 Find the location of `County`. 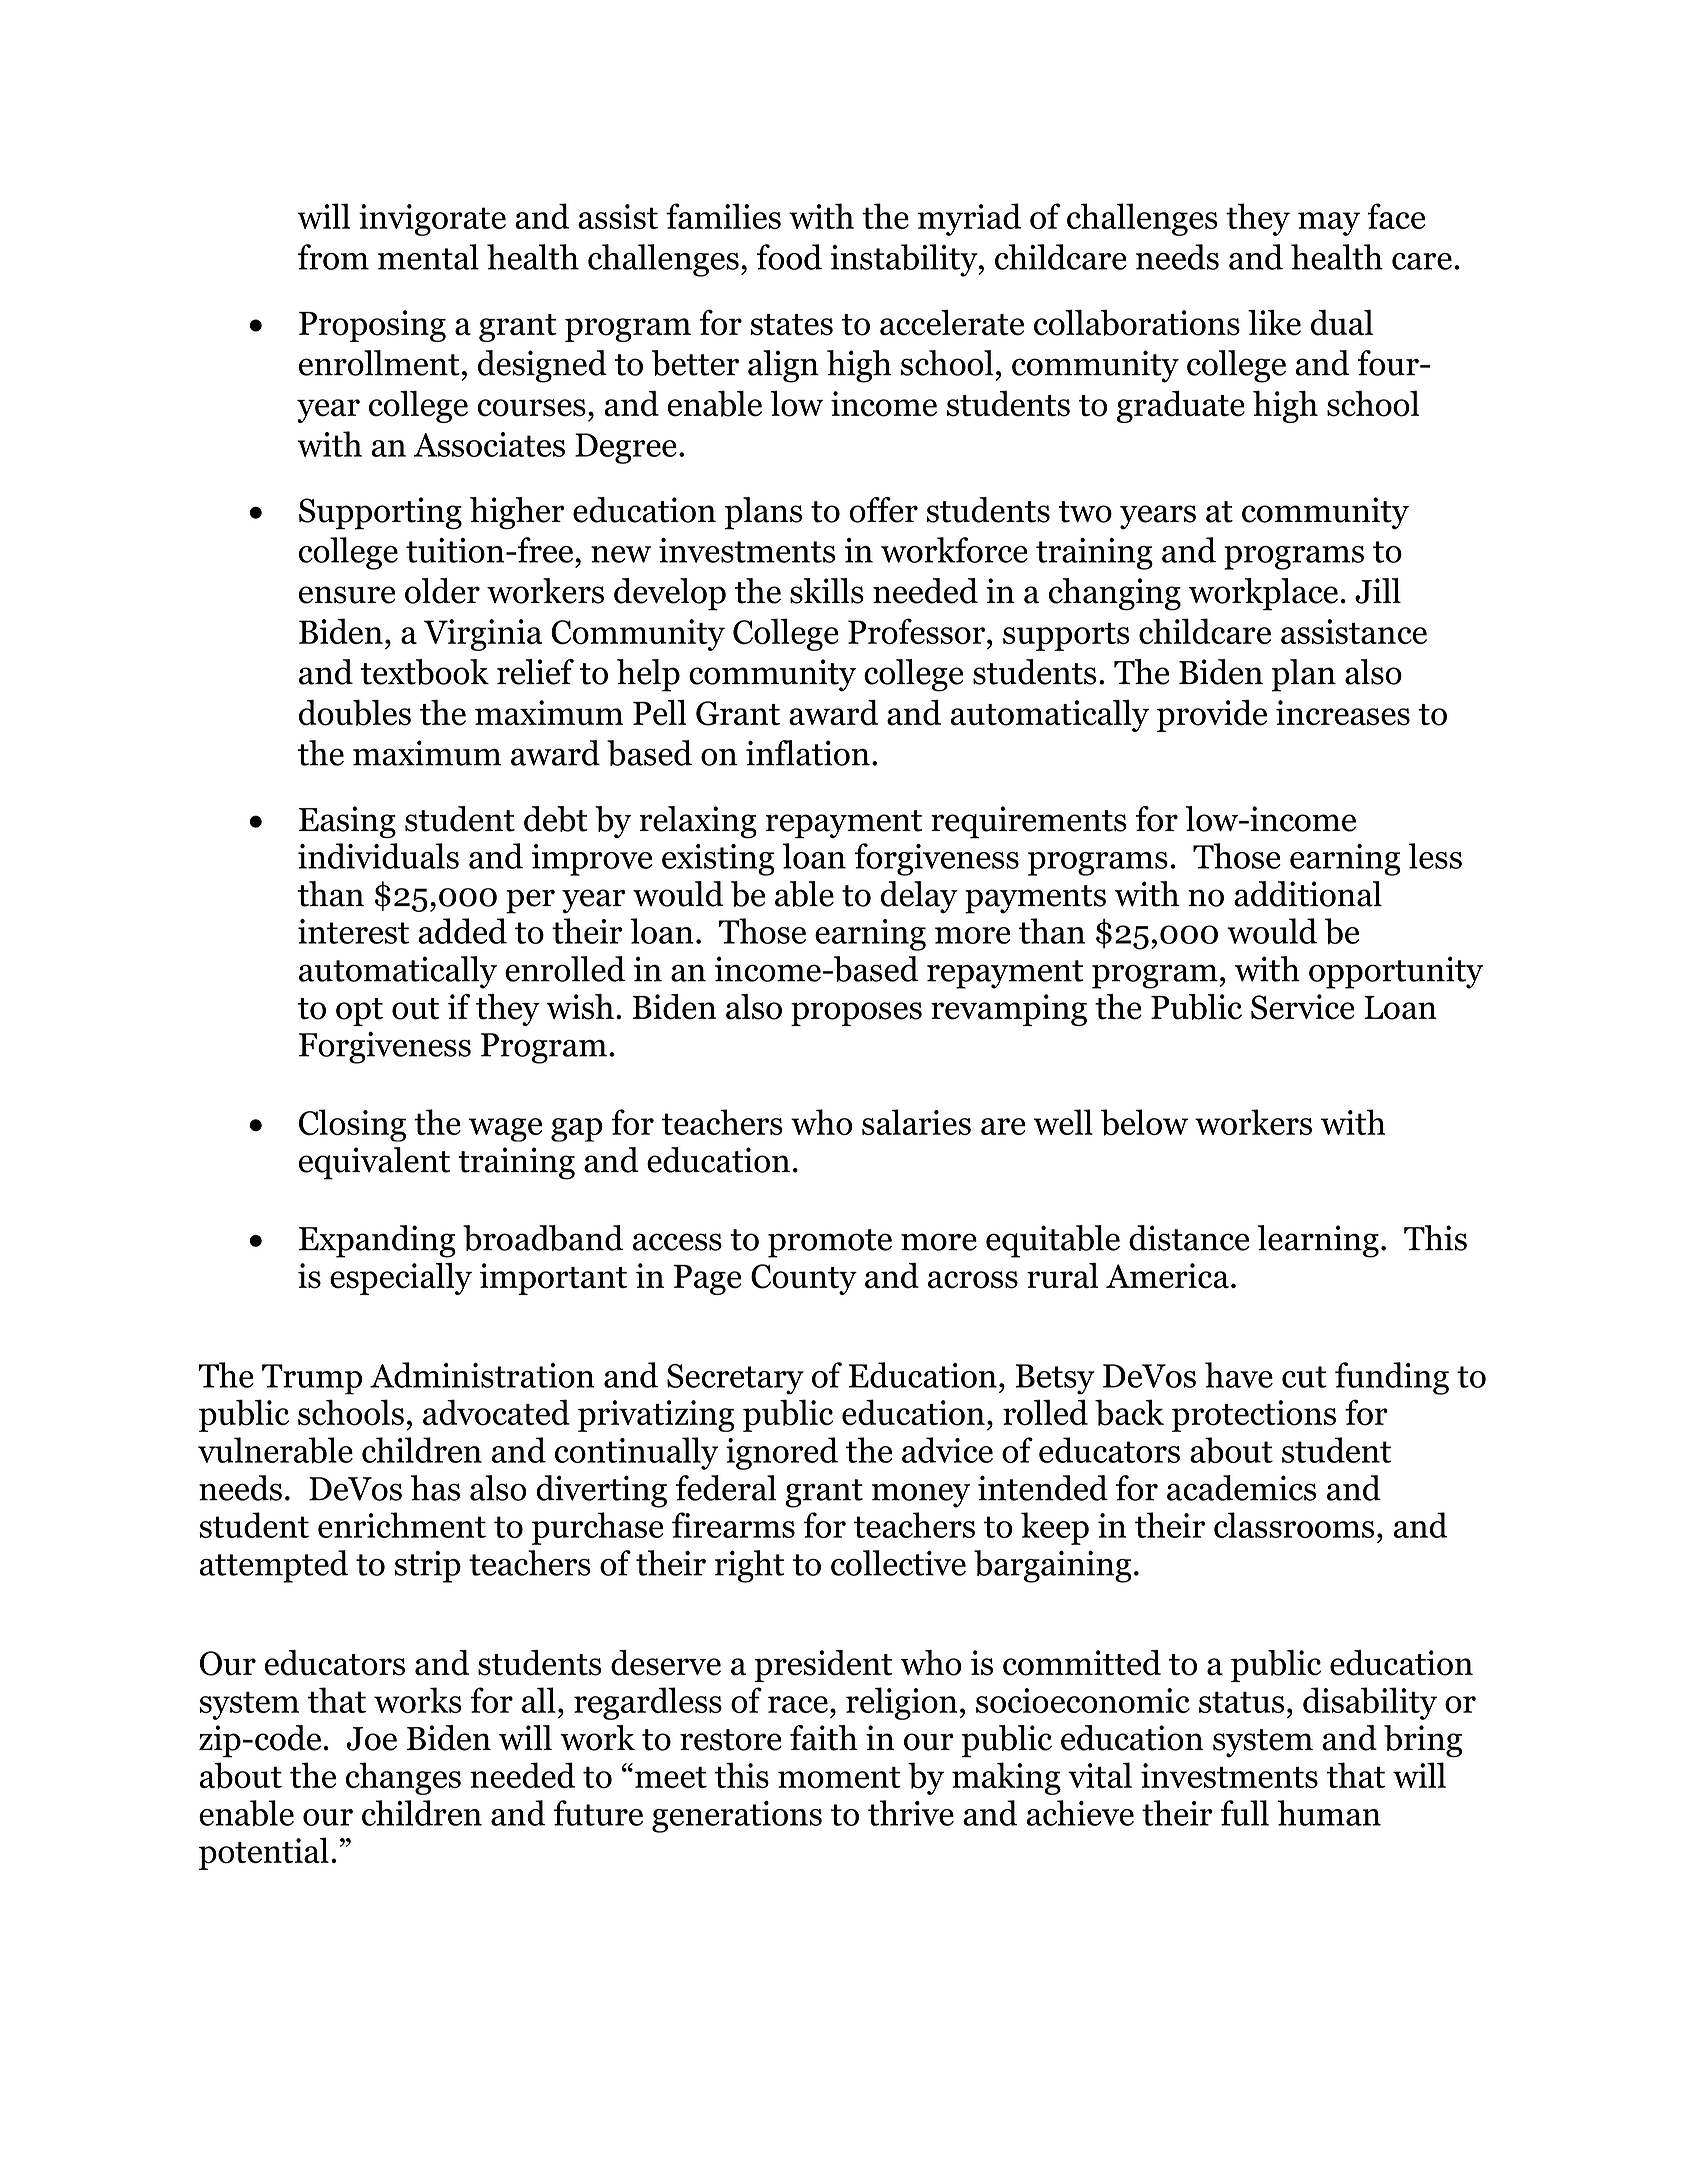

County is located at coordinates (804, 1279).
